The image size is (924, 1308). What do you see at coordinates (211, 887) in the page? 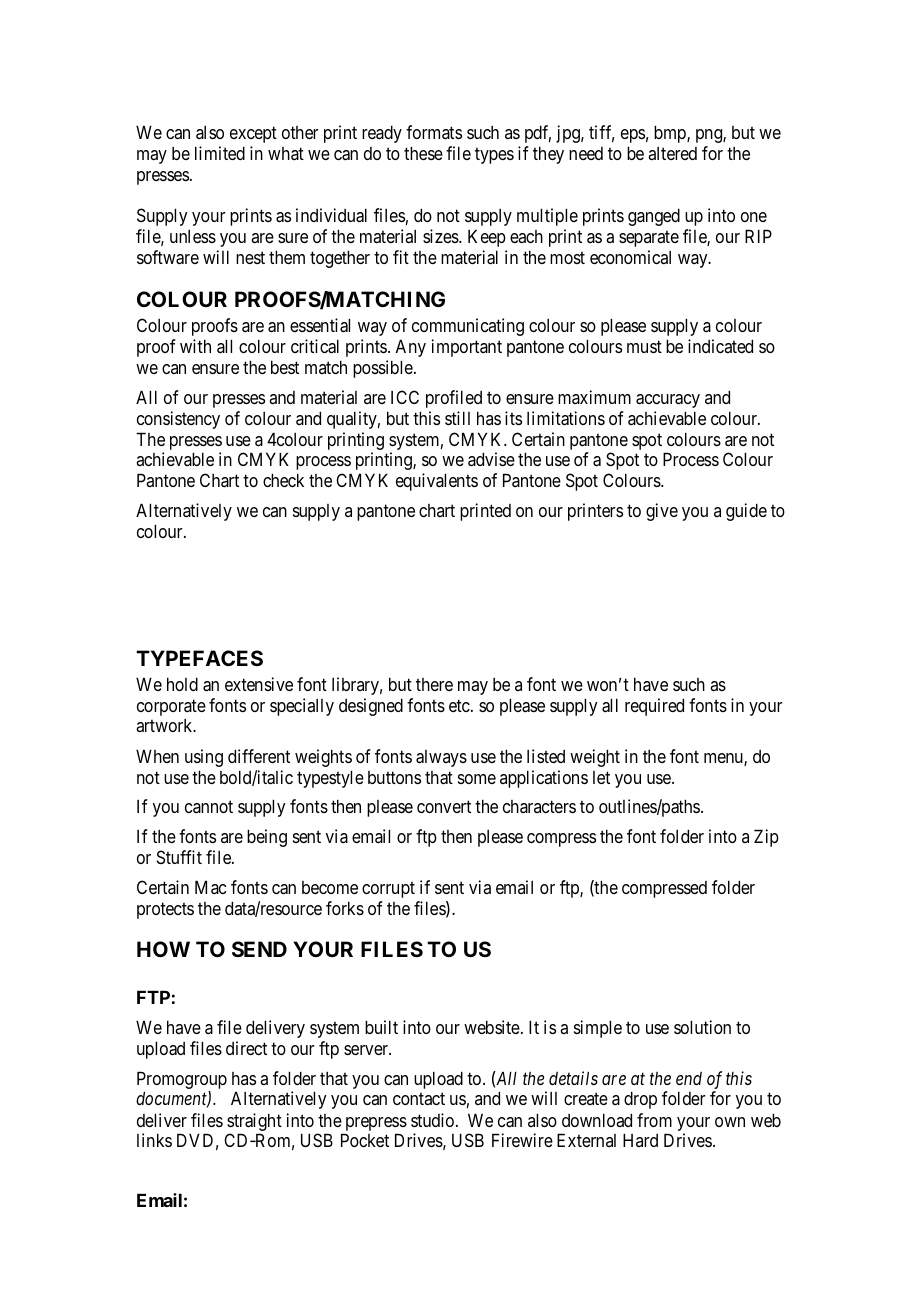
I see `Mac` at bounding box center [211, 887].
